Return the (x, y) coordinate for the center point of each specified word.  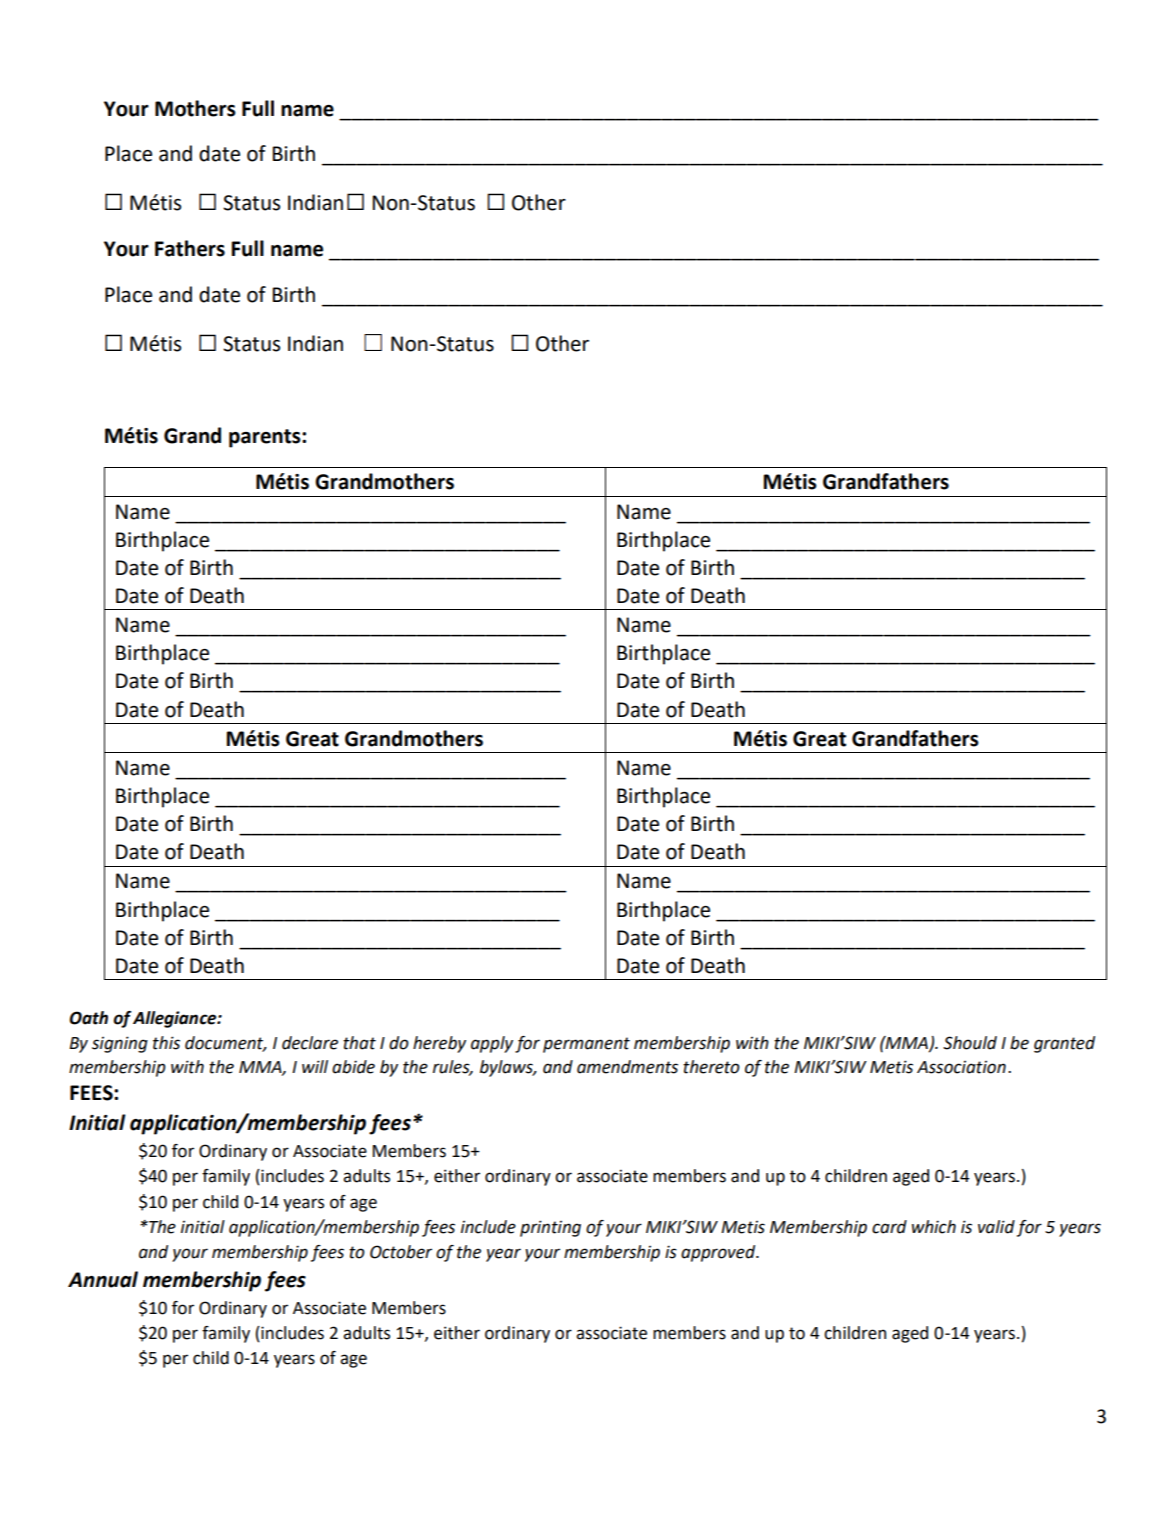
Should (970, 1043)
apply (492, 1044)
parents (266, 438)
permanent (586, 1045)
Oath (88, 1018)
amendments (627, 1067)
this (166, 1043)
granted (1064, 1044)
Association (961, 1067)
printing (550, 1228)
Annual (103, 1279)
